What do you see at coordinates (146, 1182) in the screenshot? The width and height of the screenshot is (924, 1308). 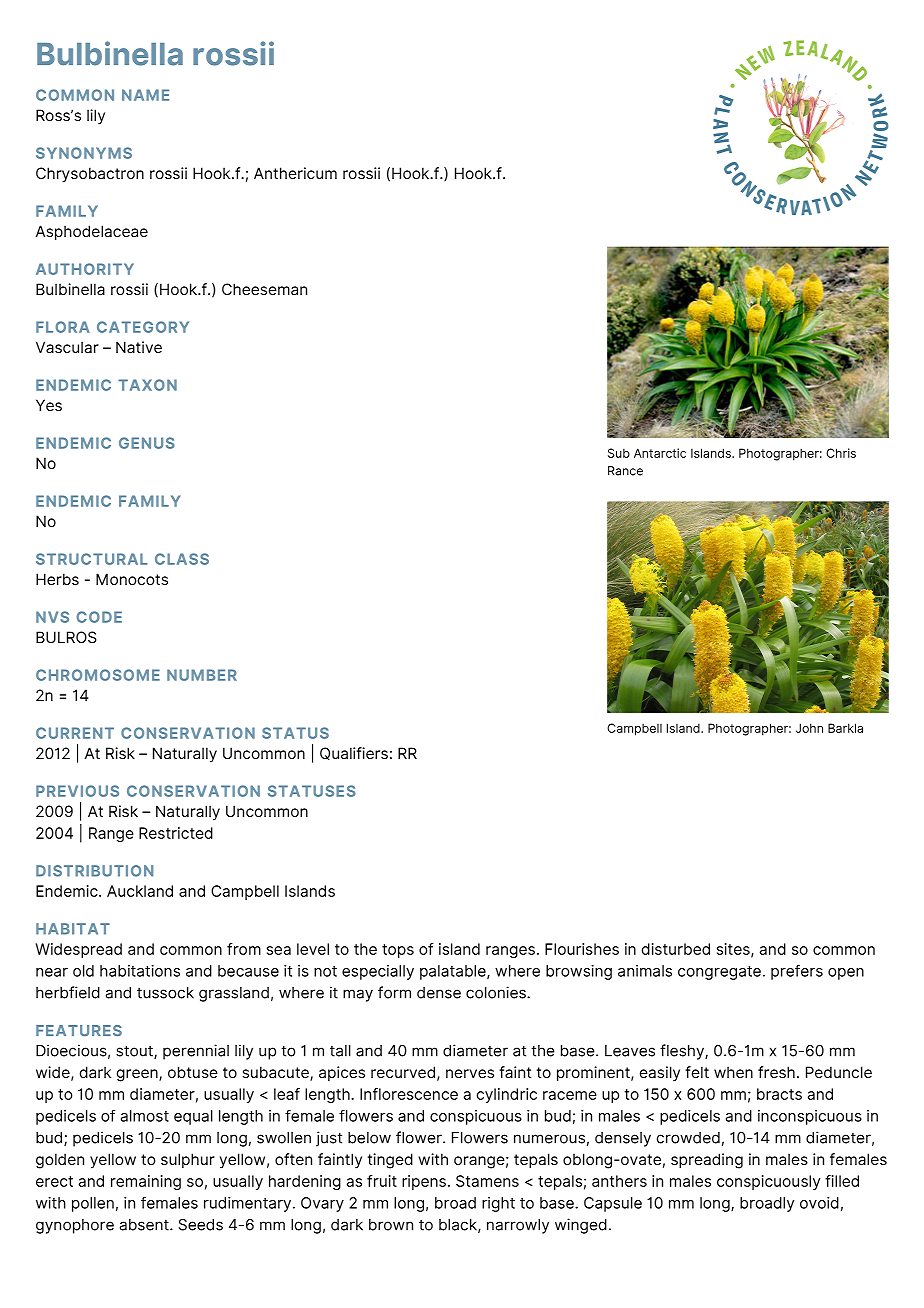 I see `remaining` at bounding box center [146, 1182].
